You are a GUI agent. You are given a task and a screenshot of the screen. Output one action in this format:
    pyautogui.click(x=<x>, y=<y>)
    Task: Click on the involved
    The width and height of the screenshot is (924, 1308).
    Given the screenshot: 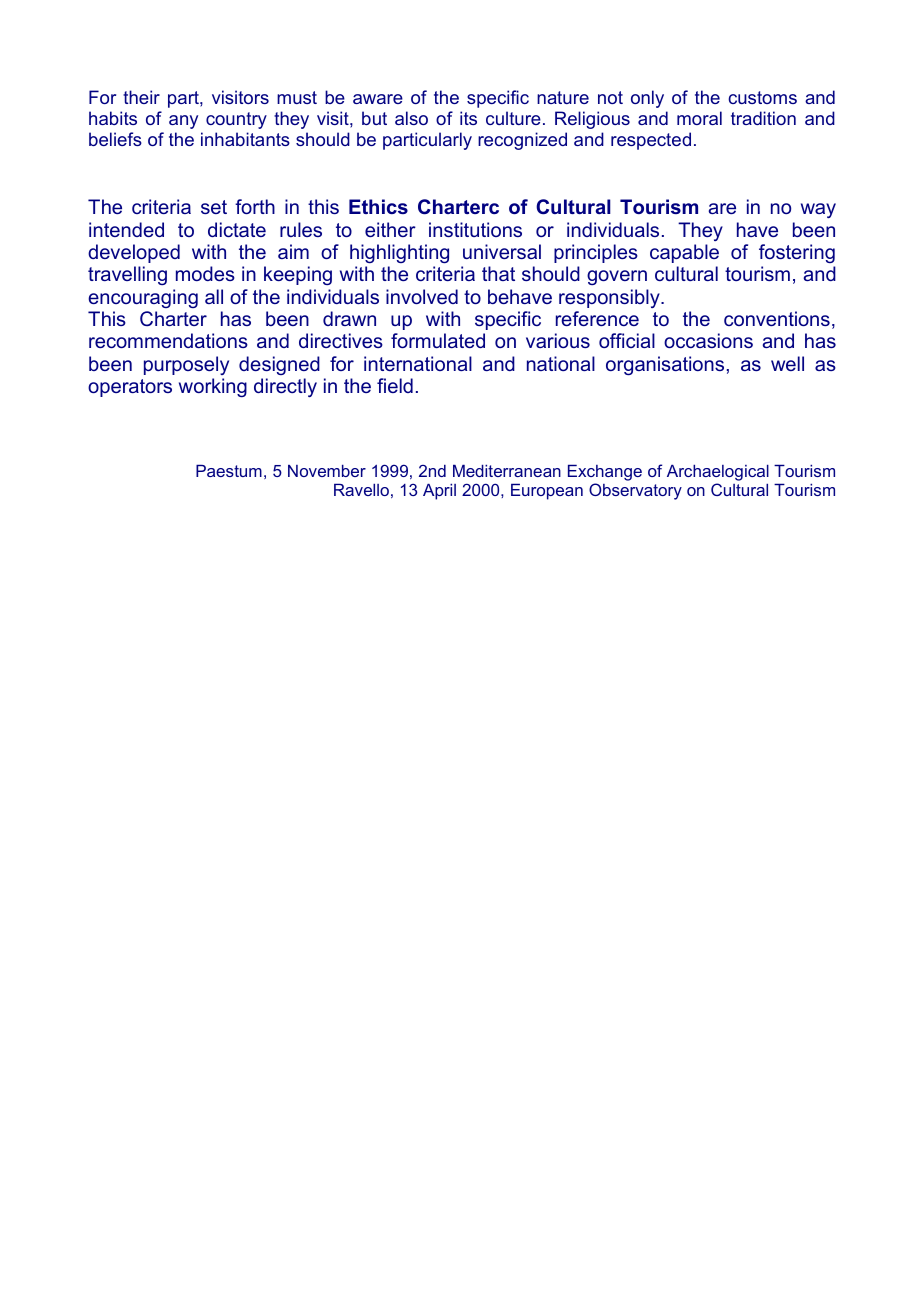 What is the action you would take?
    pyautogui.click(x=422, y=296)
